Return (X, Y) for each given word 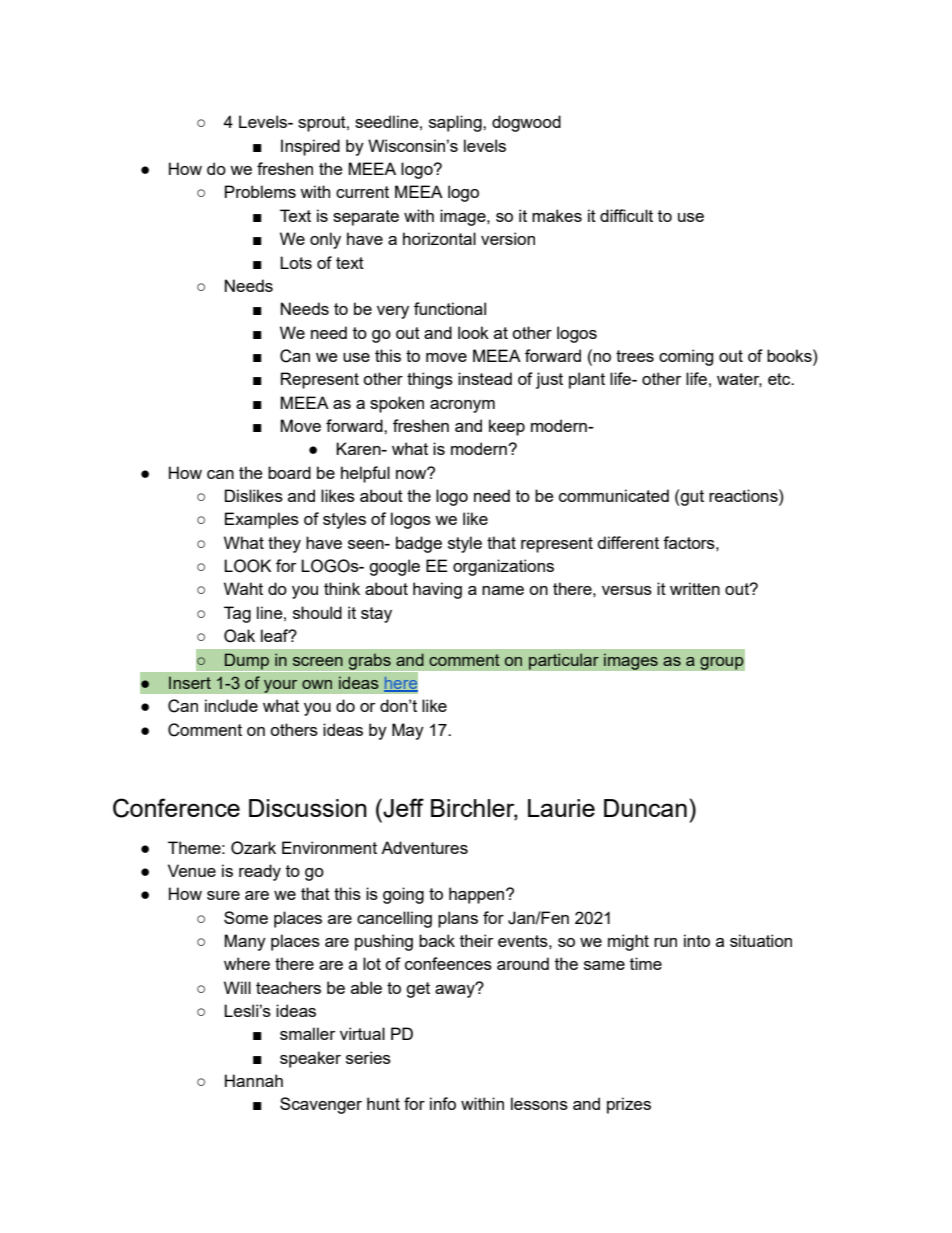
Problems (260, 191)
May (408, 731)
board (289, 472)
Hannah (254, 1080)
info (443, 1103)
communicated (614, 495)
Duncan (645, 808)
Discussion (308, 808)
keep (507, 427)
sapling (456, 123)
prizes (629, 1105)
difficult (626, 215)
